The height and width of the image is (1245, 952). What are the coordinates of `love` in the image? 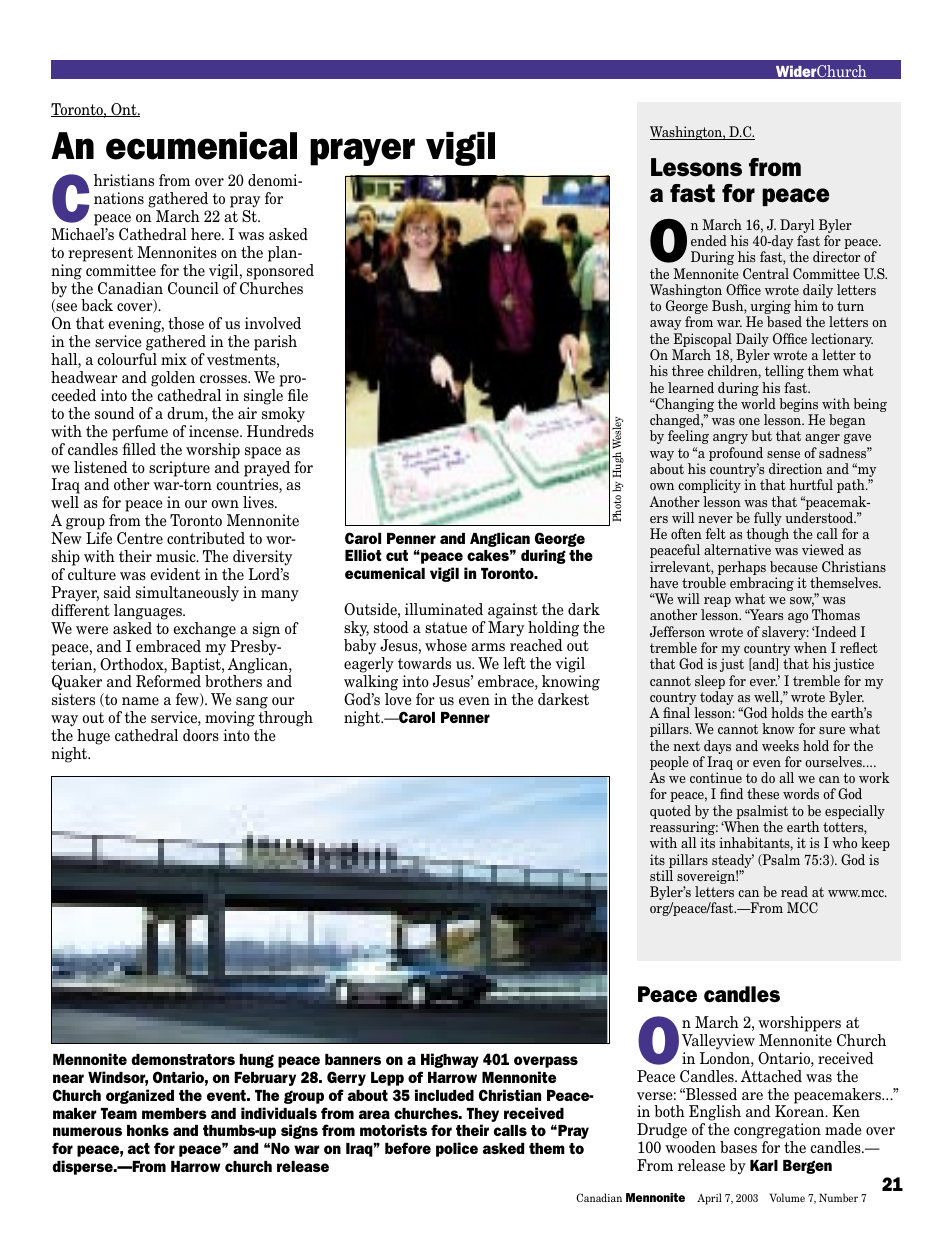 It's located at (398, 699).
